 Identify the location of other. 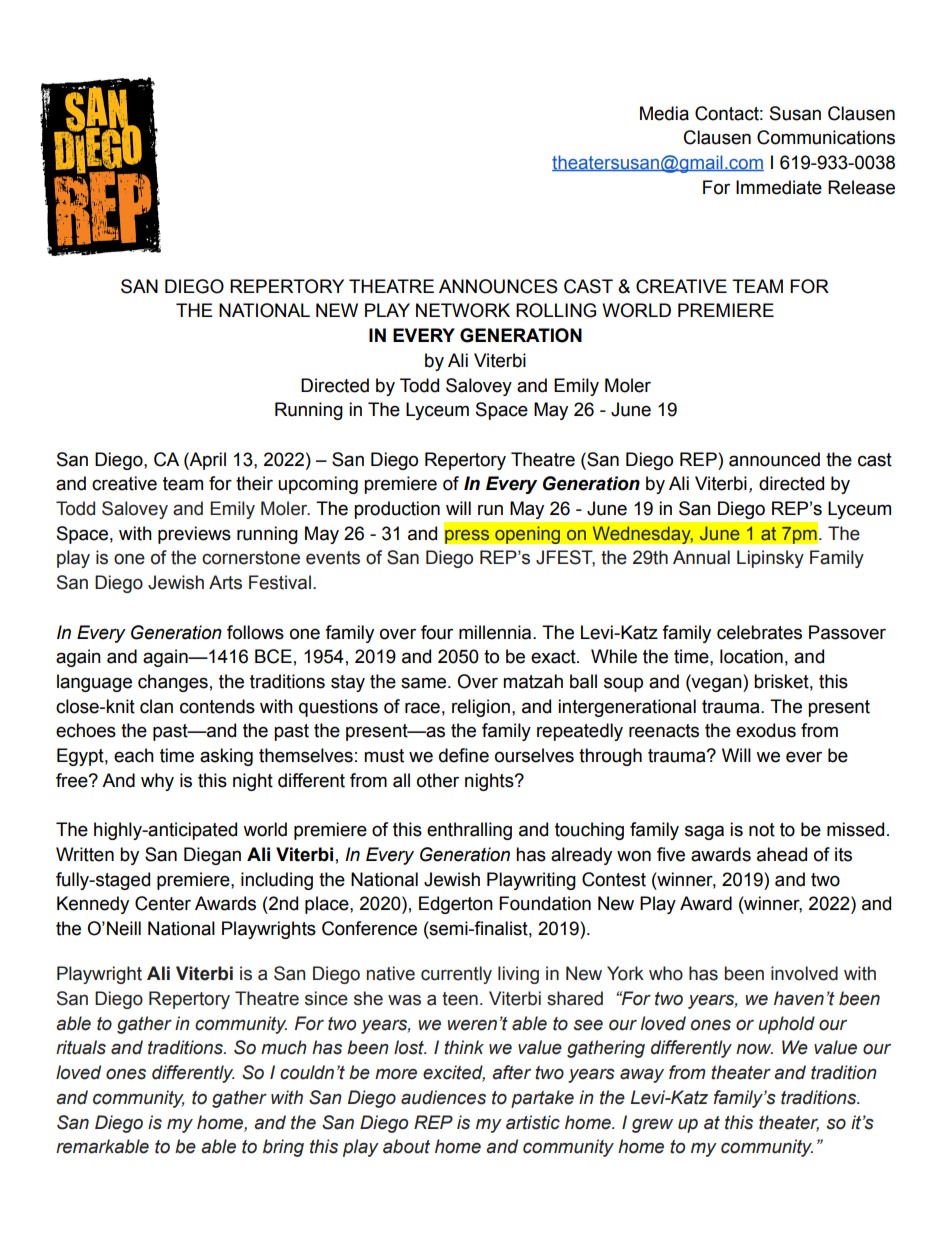
(438, 780).
